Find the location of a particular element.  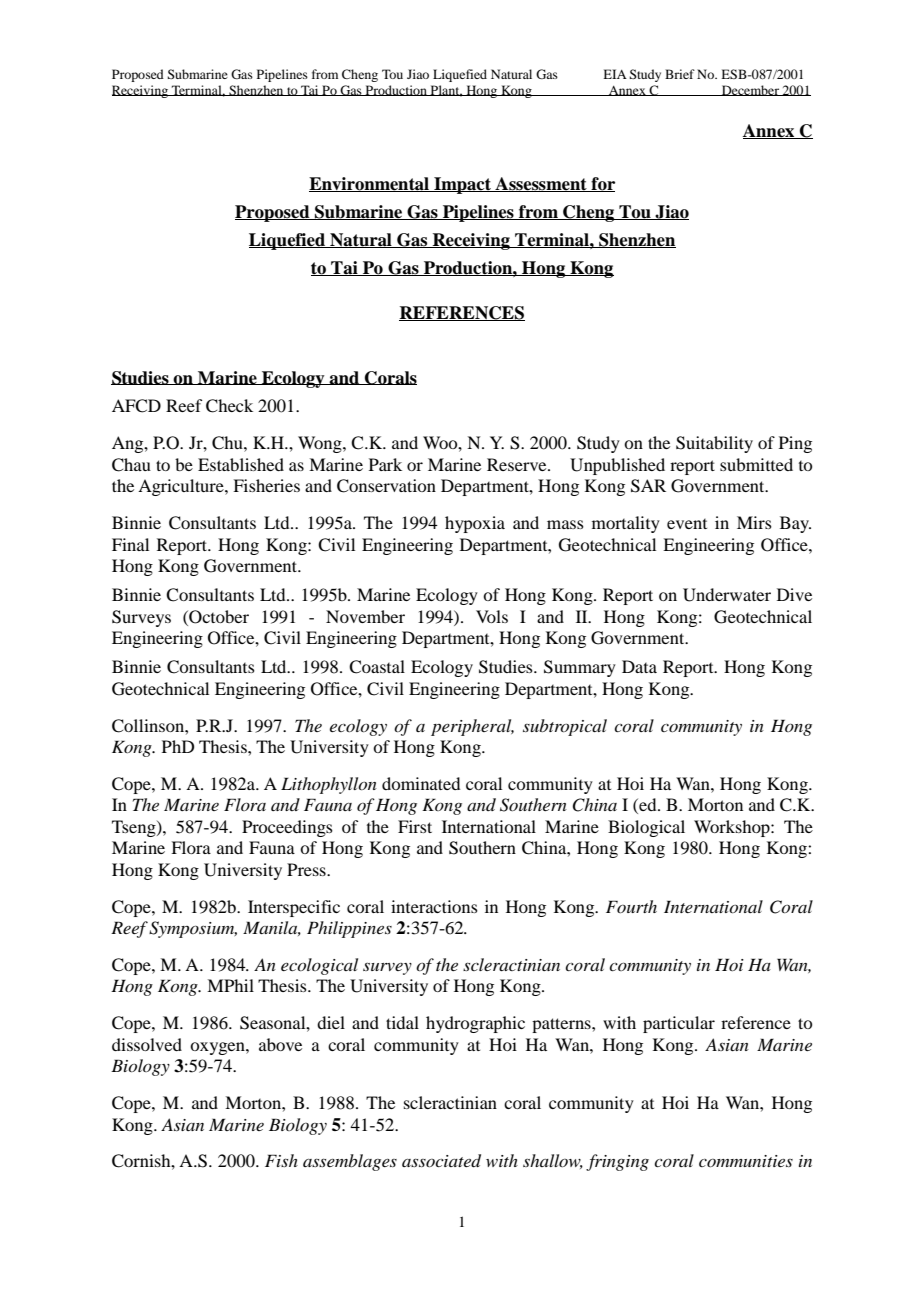

Workshop is located at coordinates (733, 828).
